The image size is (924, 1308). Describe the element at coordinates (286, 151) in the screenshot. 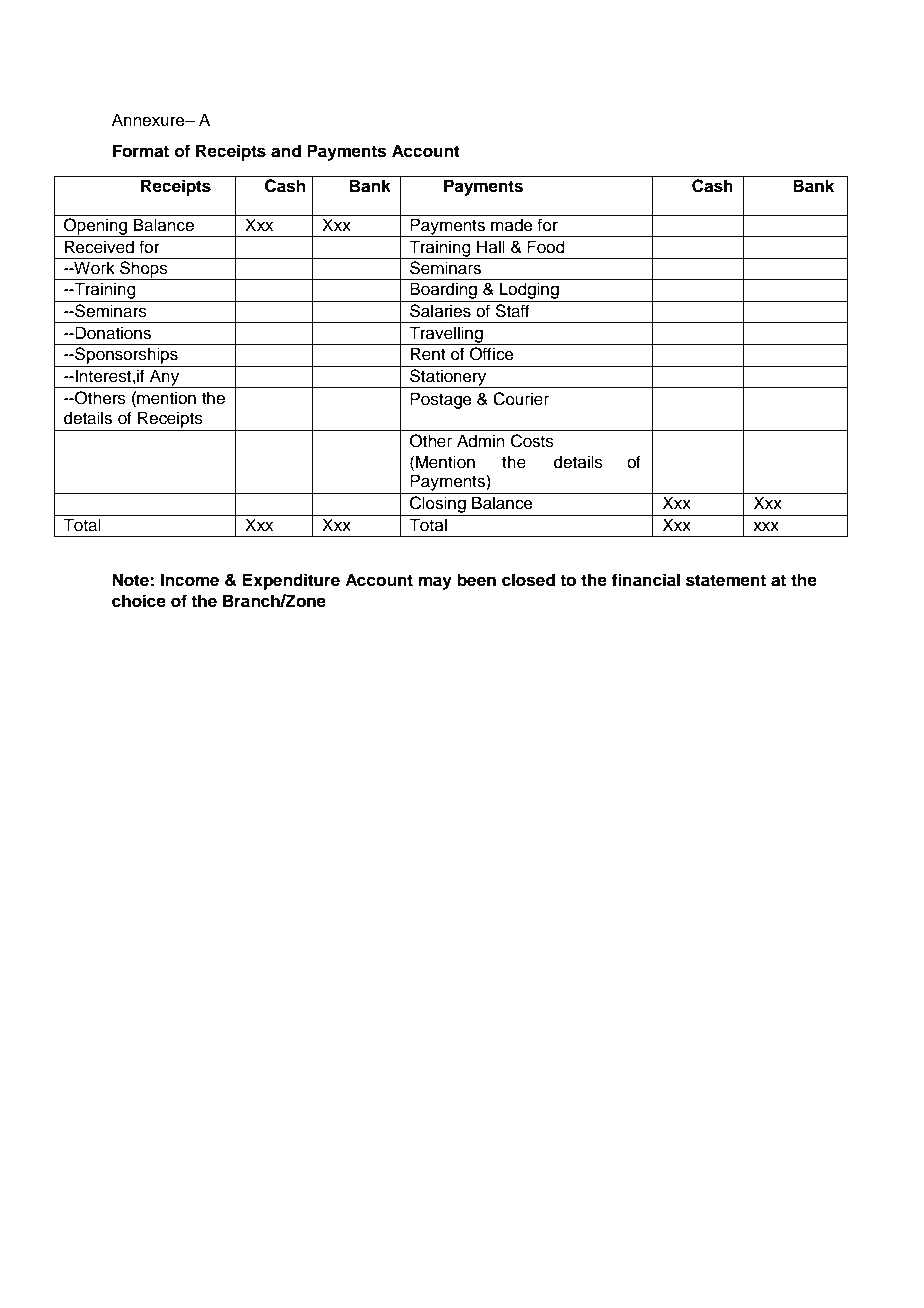

I see `and` at that location.
